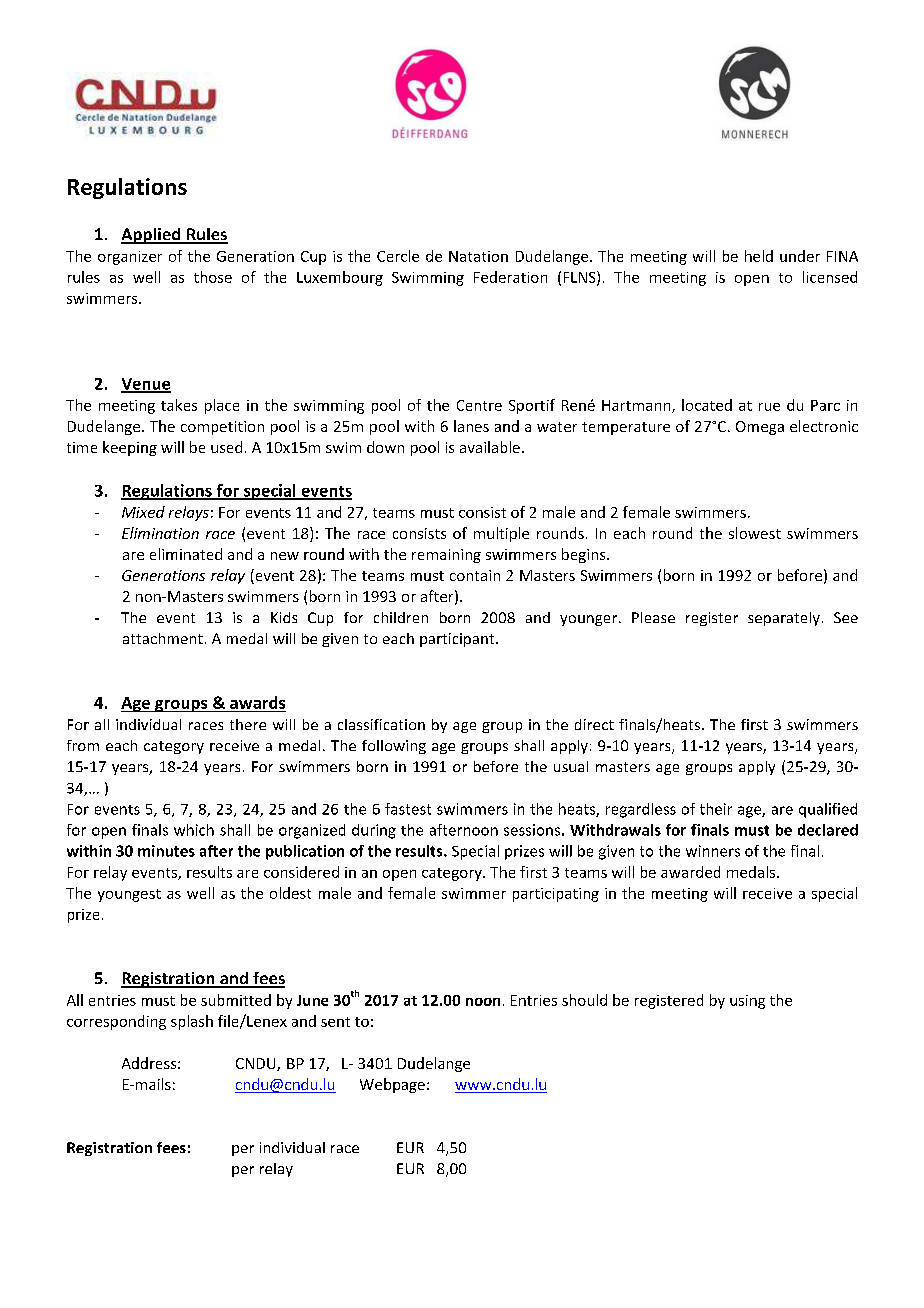 The height and width of the screenshot is (1308, 924). What do you see at coordinates (510, 277) in the screenshot?
I see `Federation` at bounding box center [510, 277].
